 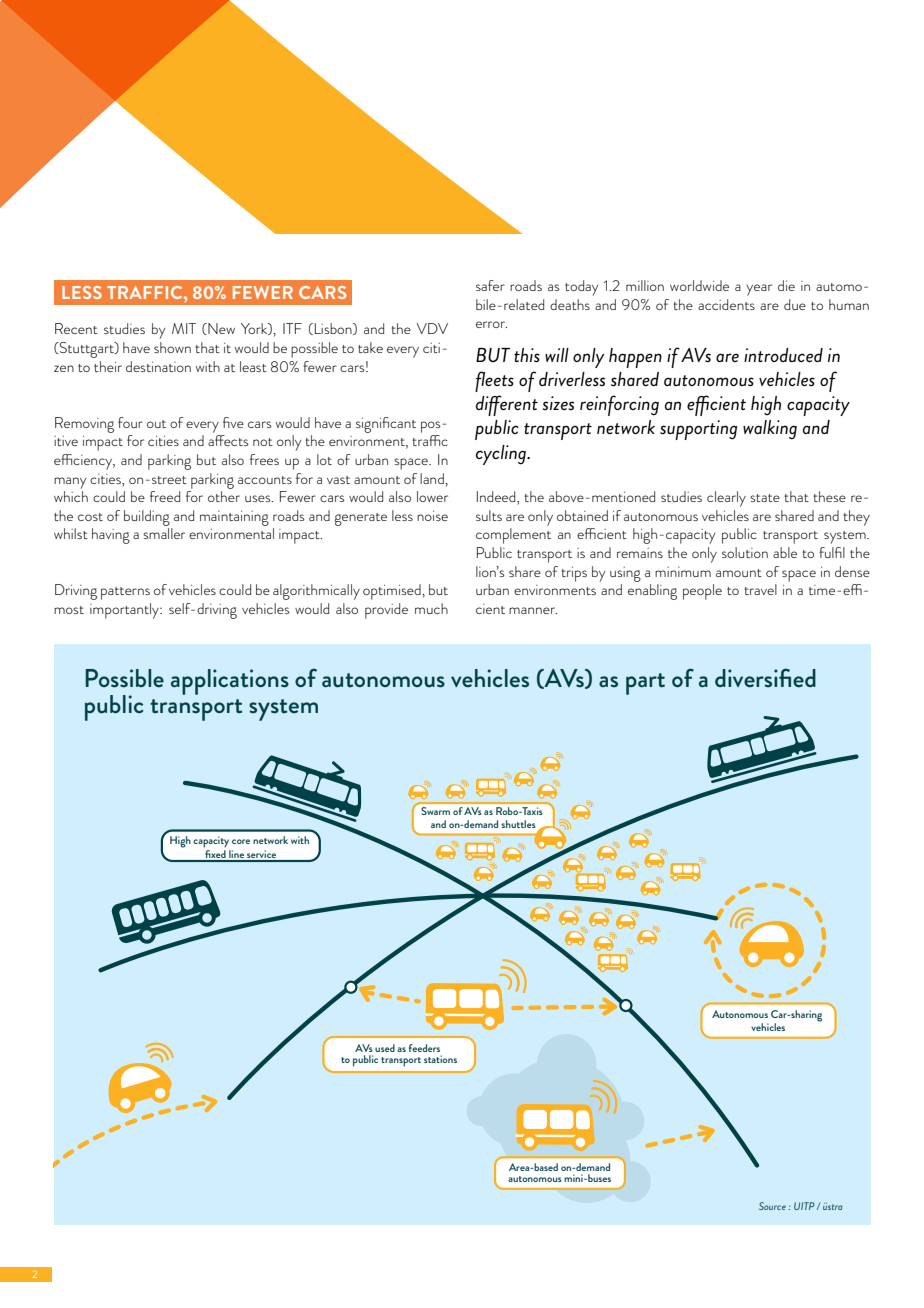 What do you see at coordinates (440, 1059) in the page?
I see `stations` at bounding box center [440, 1059].
